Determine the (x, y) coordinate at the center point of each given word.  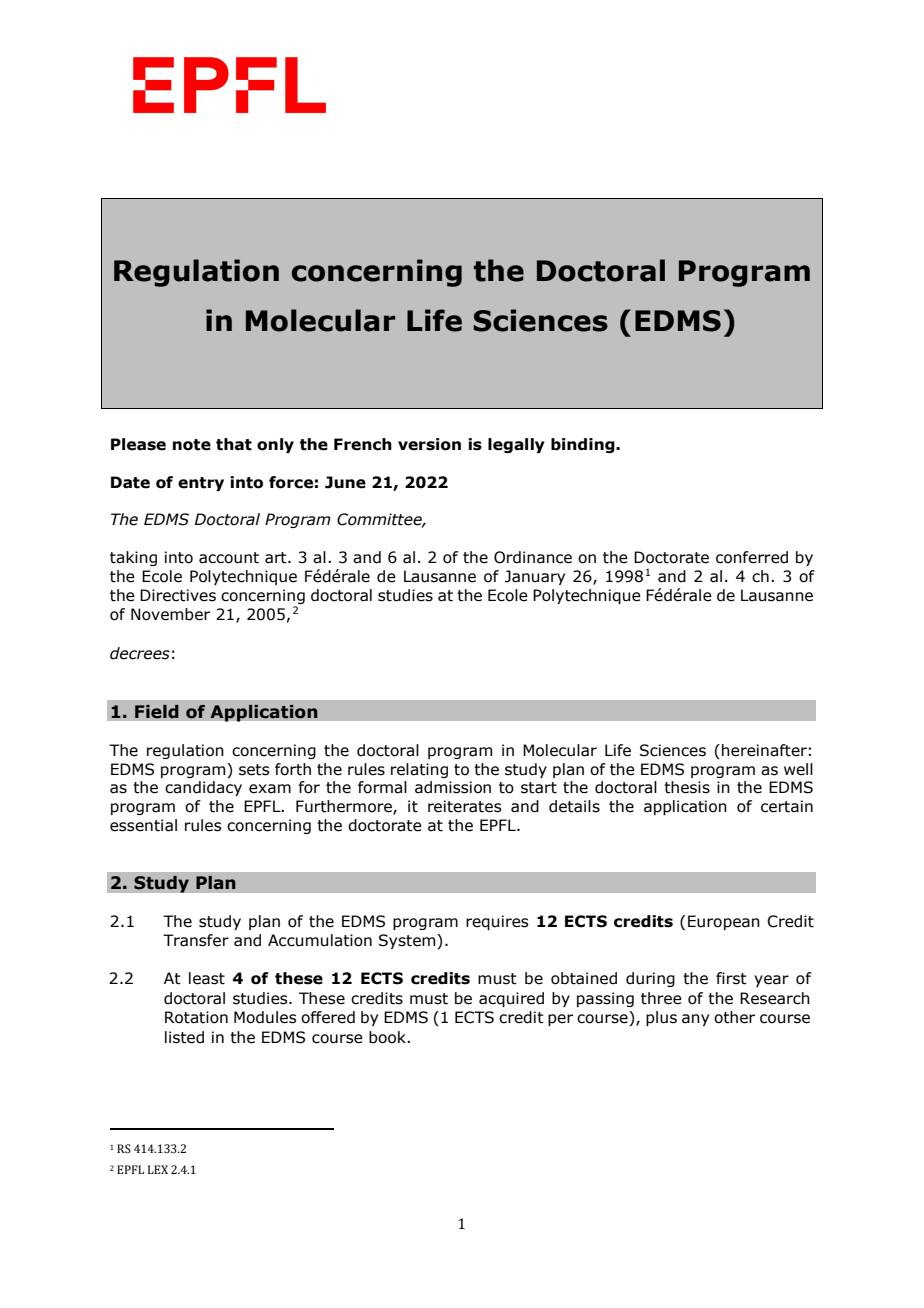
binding (584, 445)
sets (254, 770)
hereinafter (764, 750)
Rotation (196, 1017)
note (192, 445)
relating (419, 770)
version (429, 444)
